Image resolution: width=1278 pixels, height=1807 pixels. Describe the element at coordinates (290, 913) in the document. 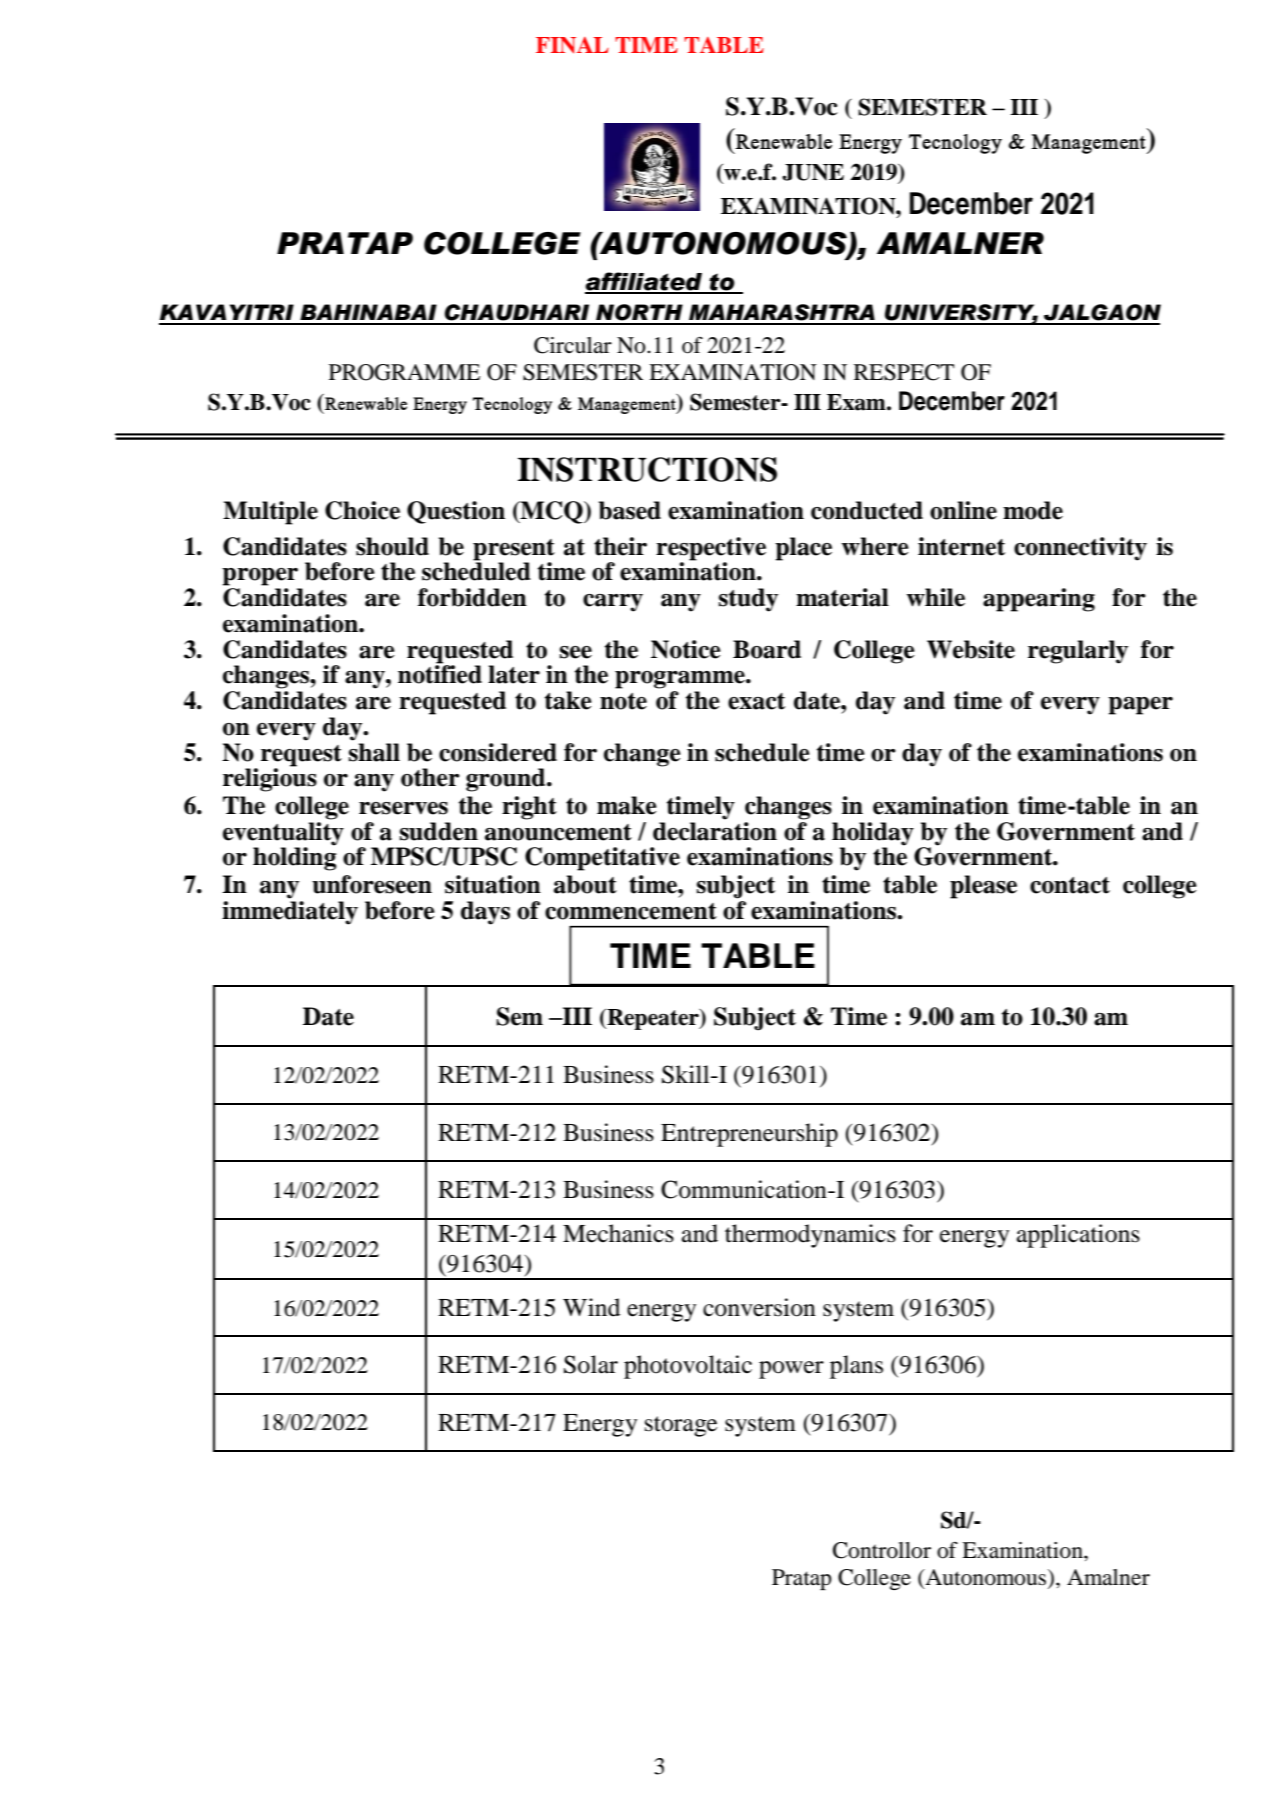

I see `immediately` at that location.
